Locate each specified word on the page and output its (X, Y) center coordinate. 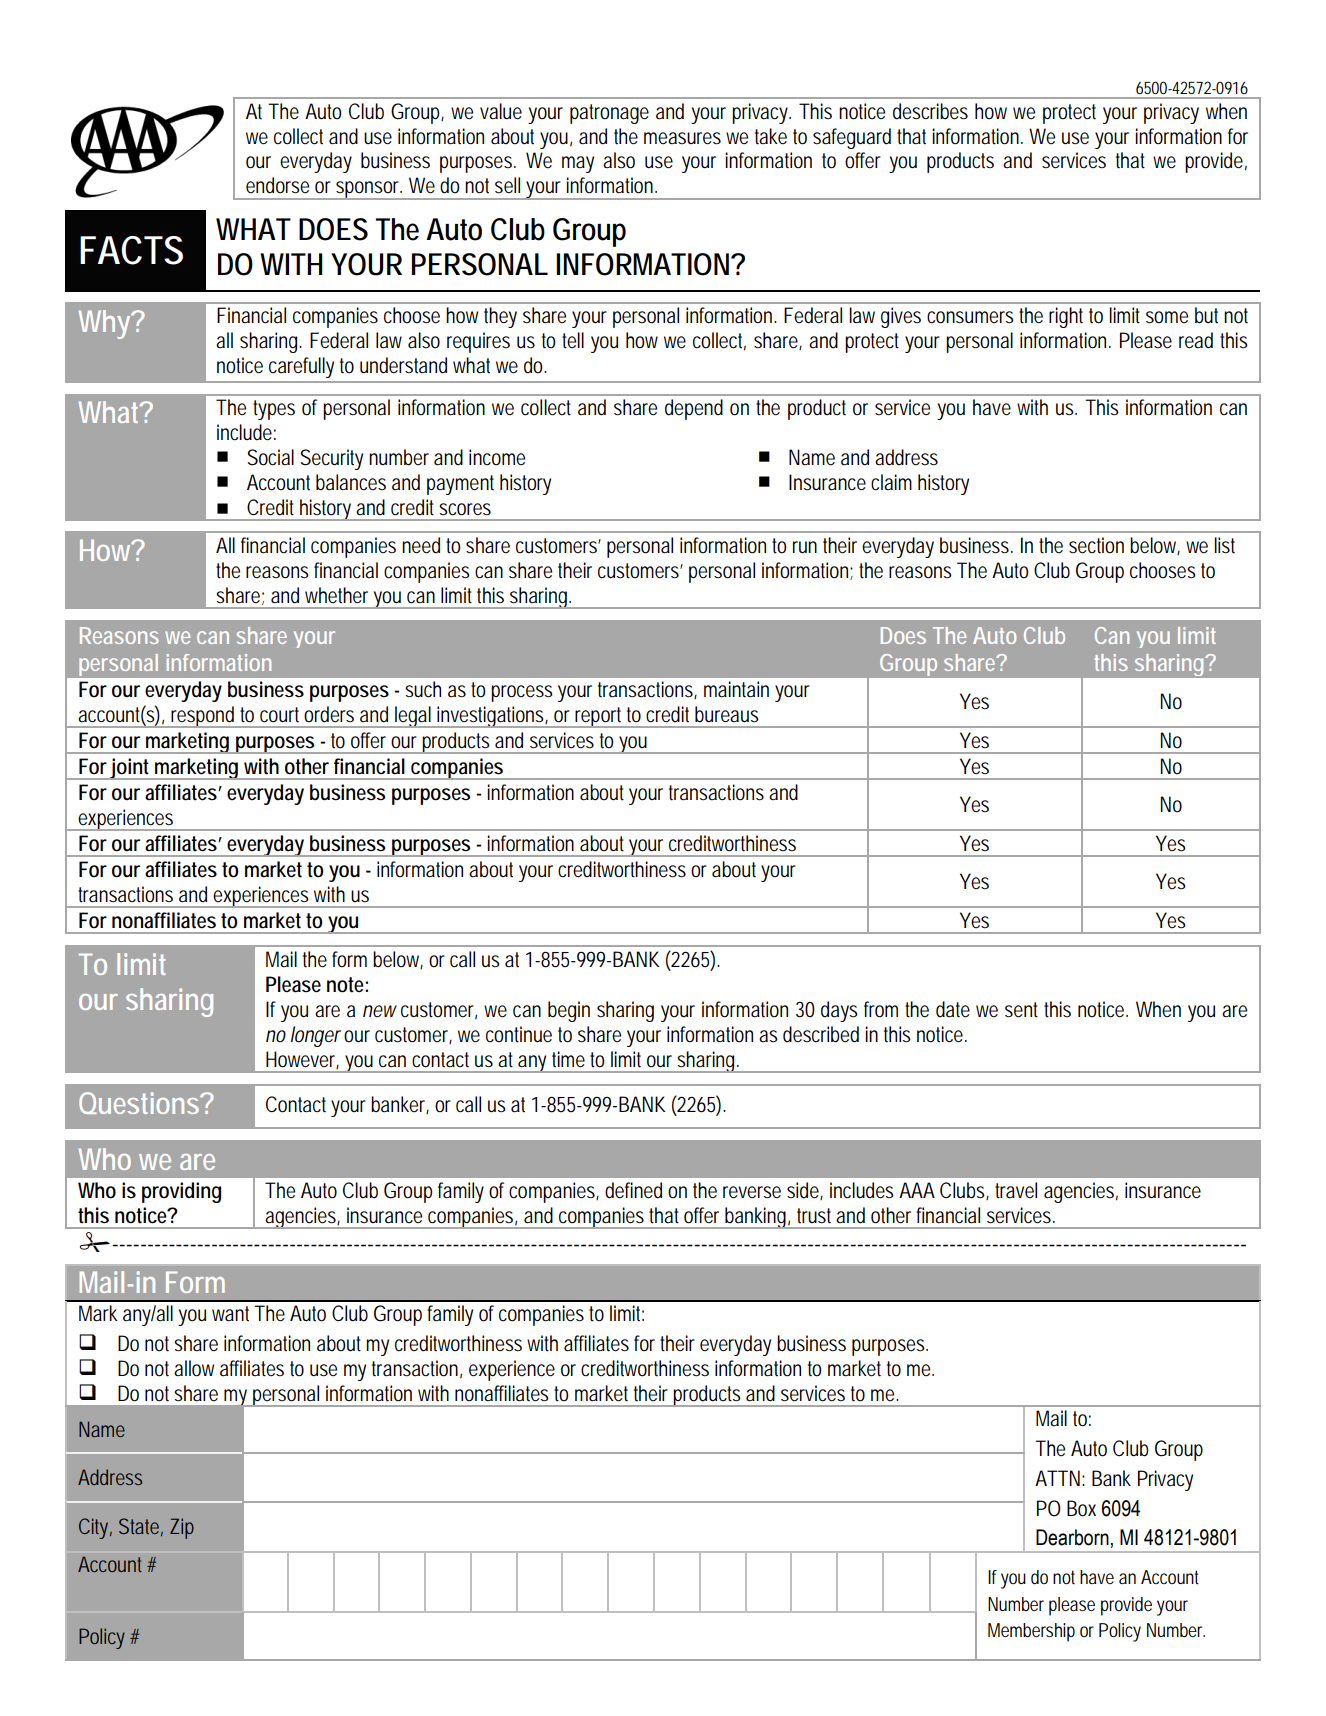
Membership (1031, 1632)
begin (569, 1011)
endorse (277, 185)
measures (682, 138)
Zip (182, 1528)
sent (1021, 1010)
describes (930, 111)
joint (130, 769)
